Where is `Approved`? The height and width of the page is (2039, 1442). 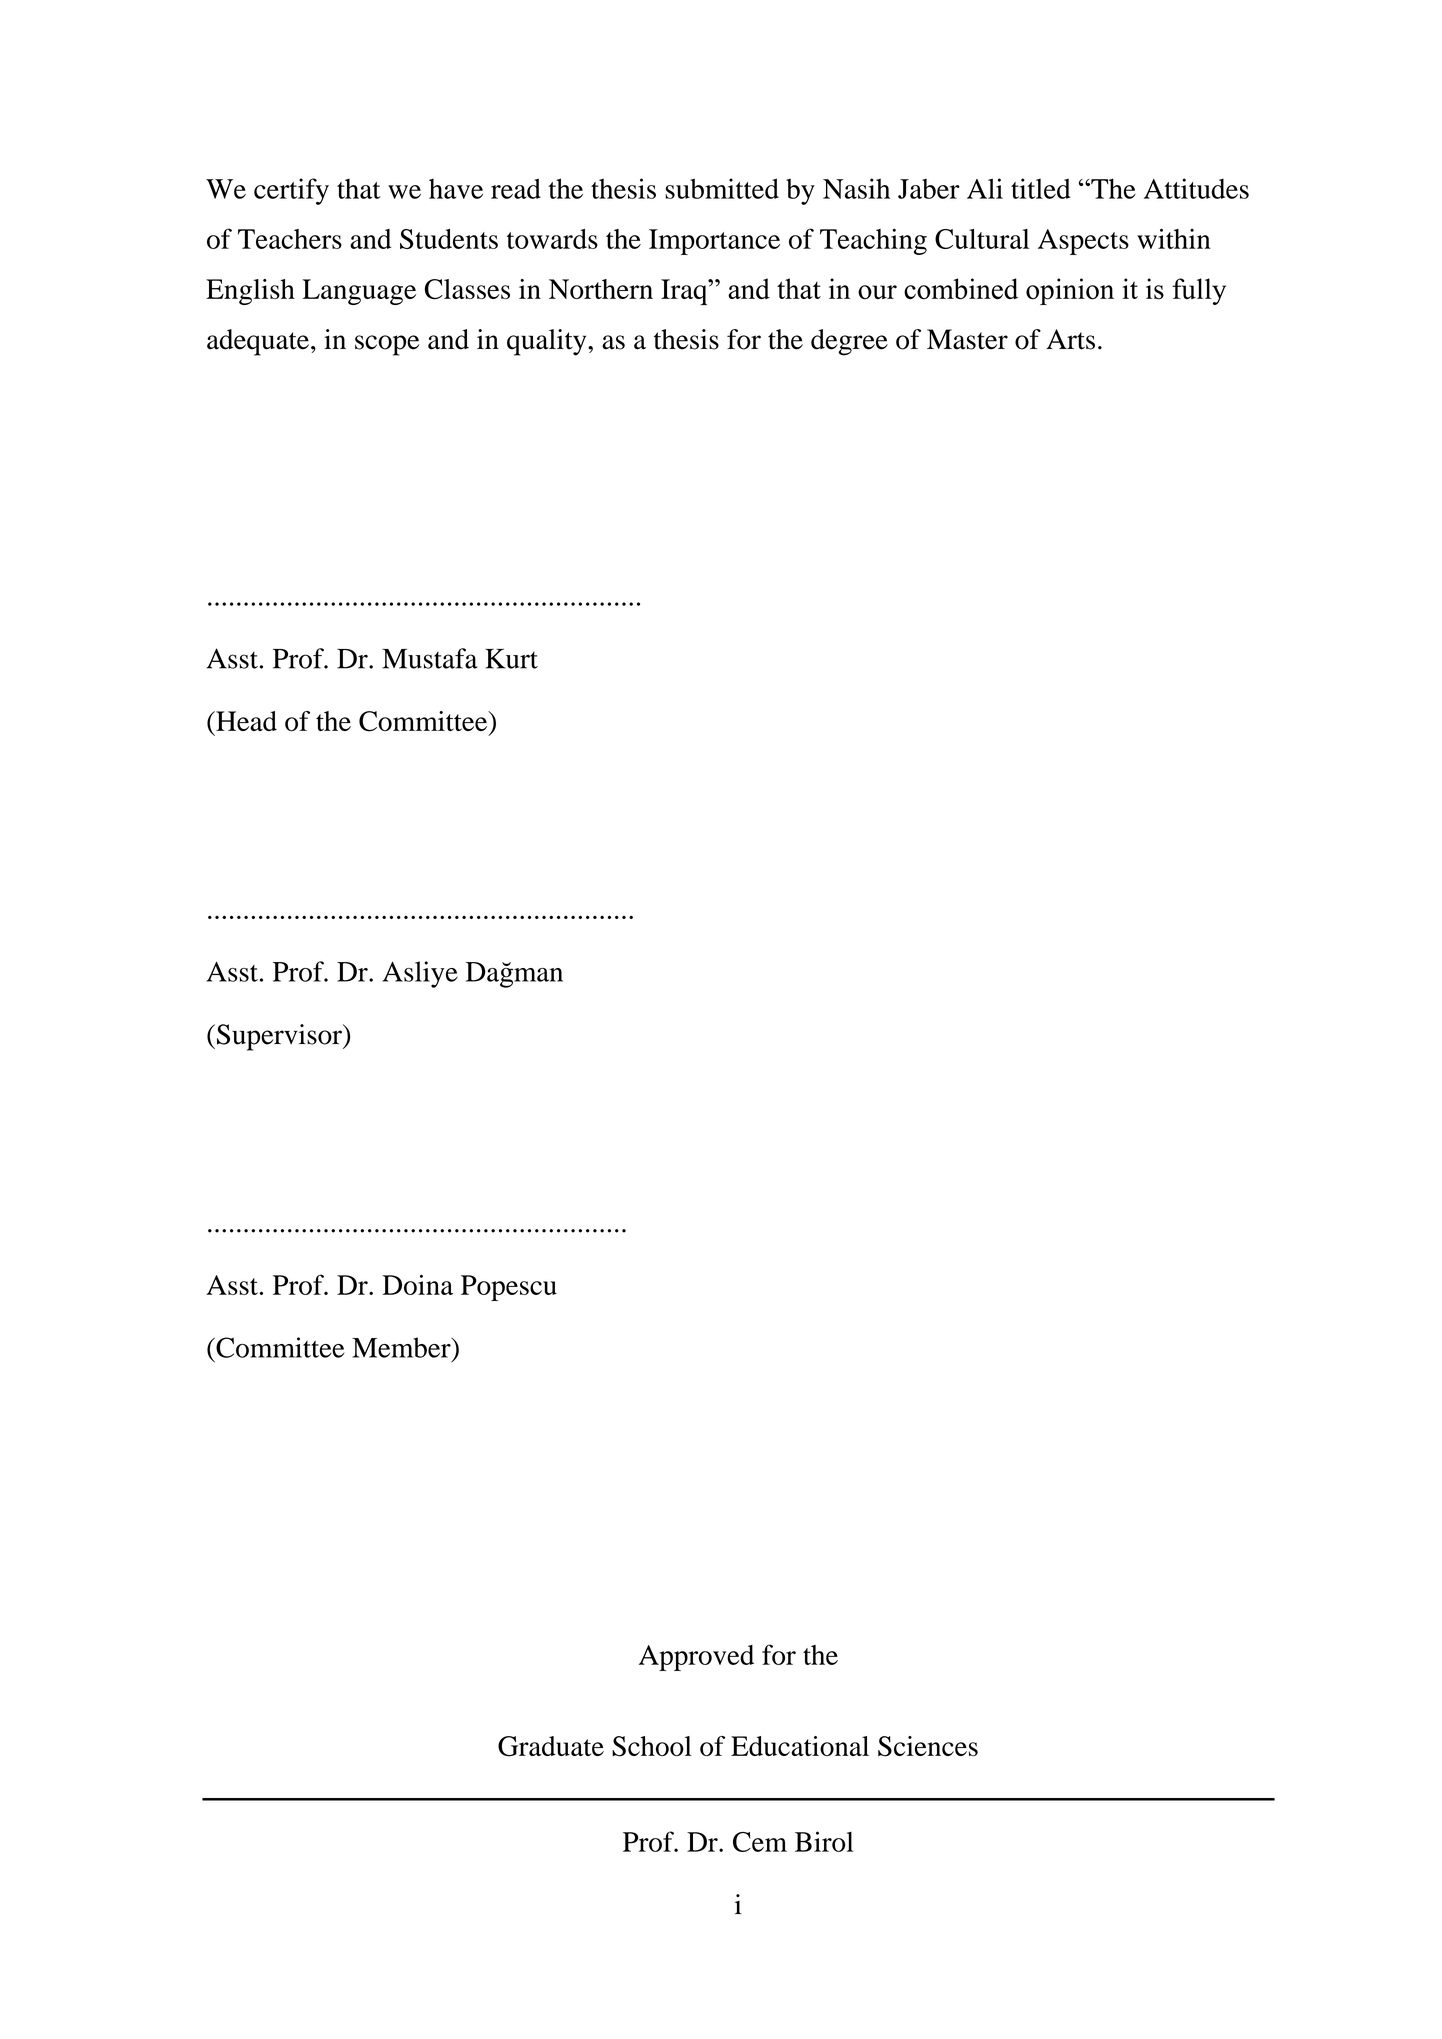
Approved is located at coordinates (696, 1658).
